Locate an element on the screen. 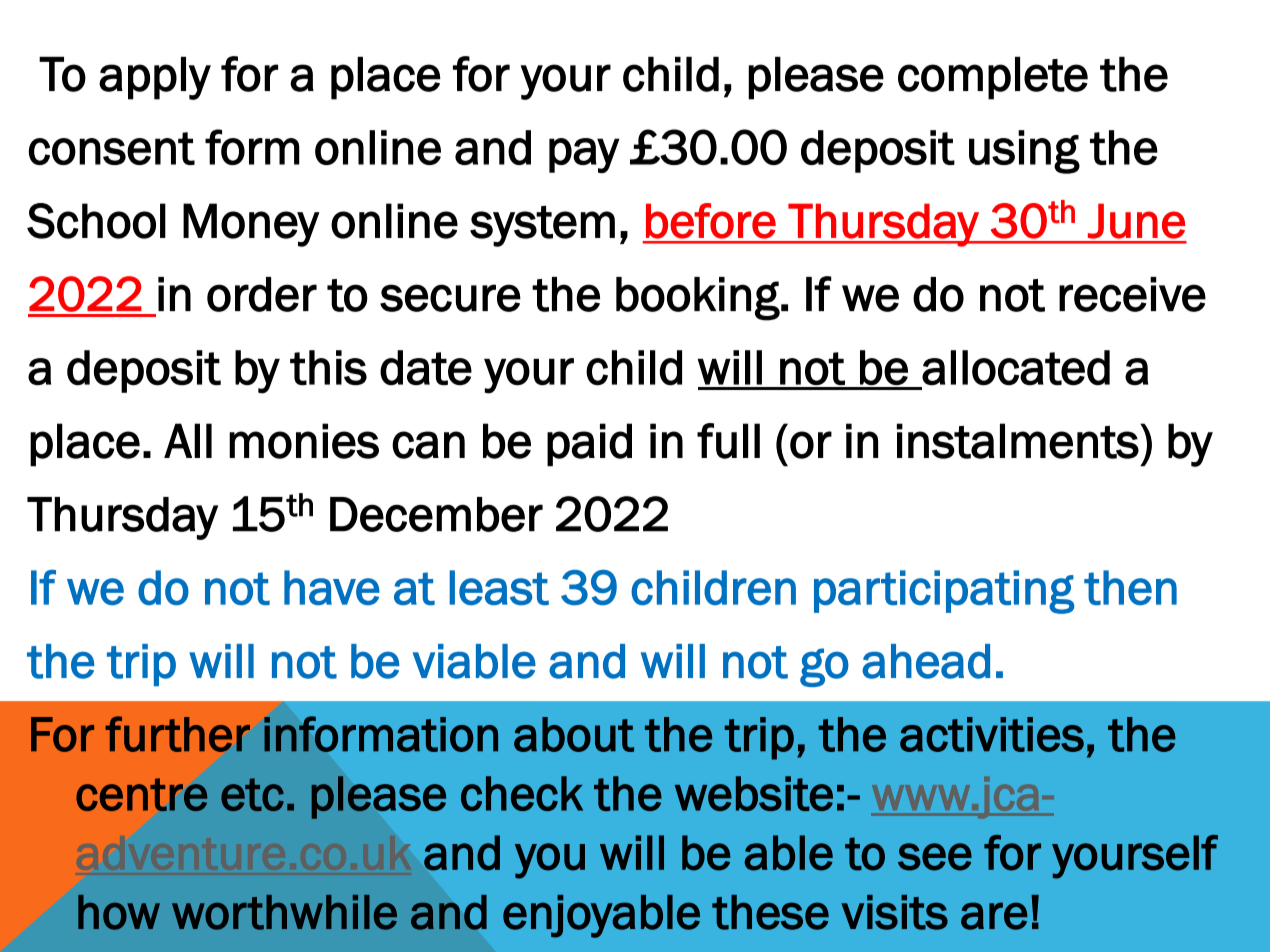 The height and width of the screenshot is (952, 1270). instalments is located at coordinates (1018, 441).
